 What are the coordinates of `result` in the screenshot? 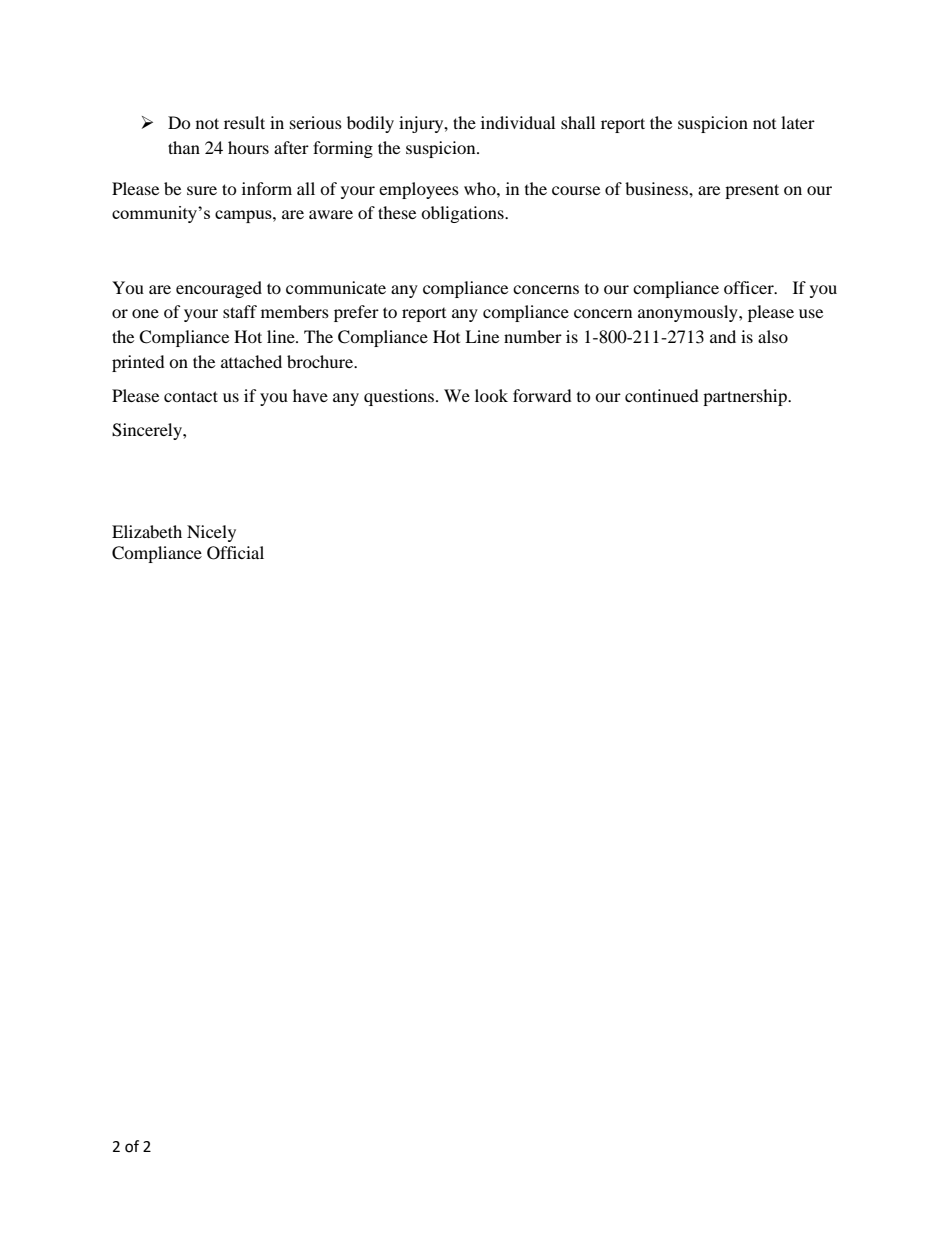 It's located at (244, 122).
